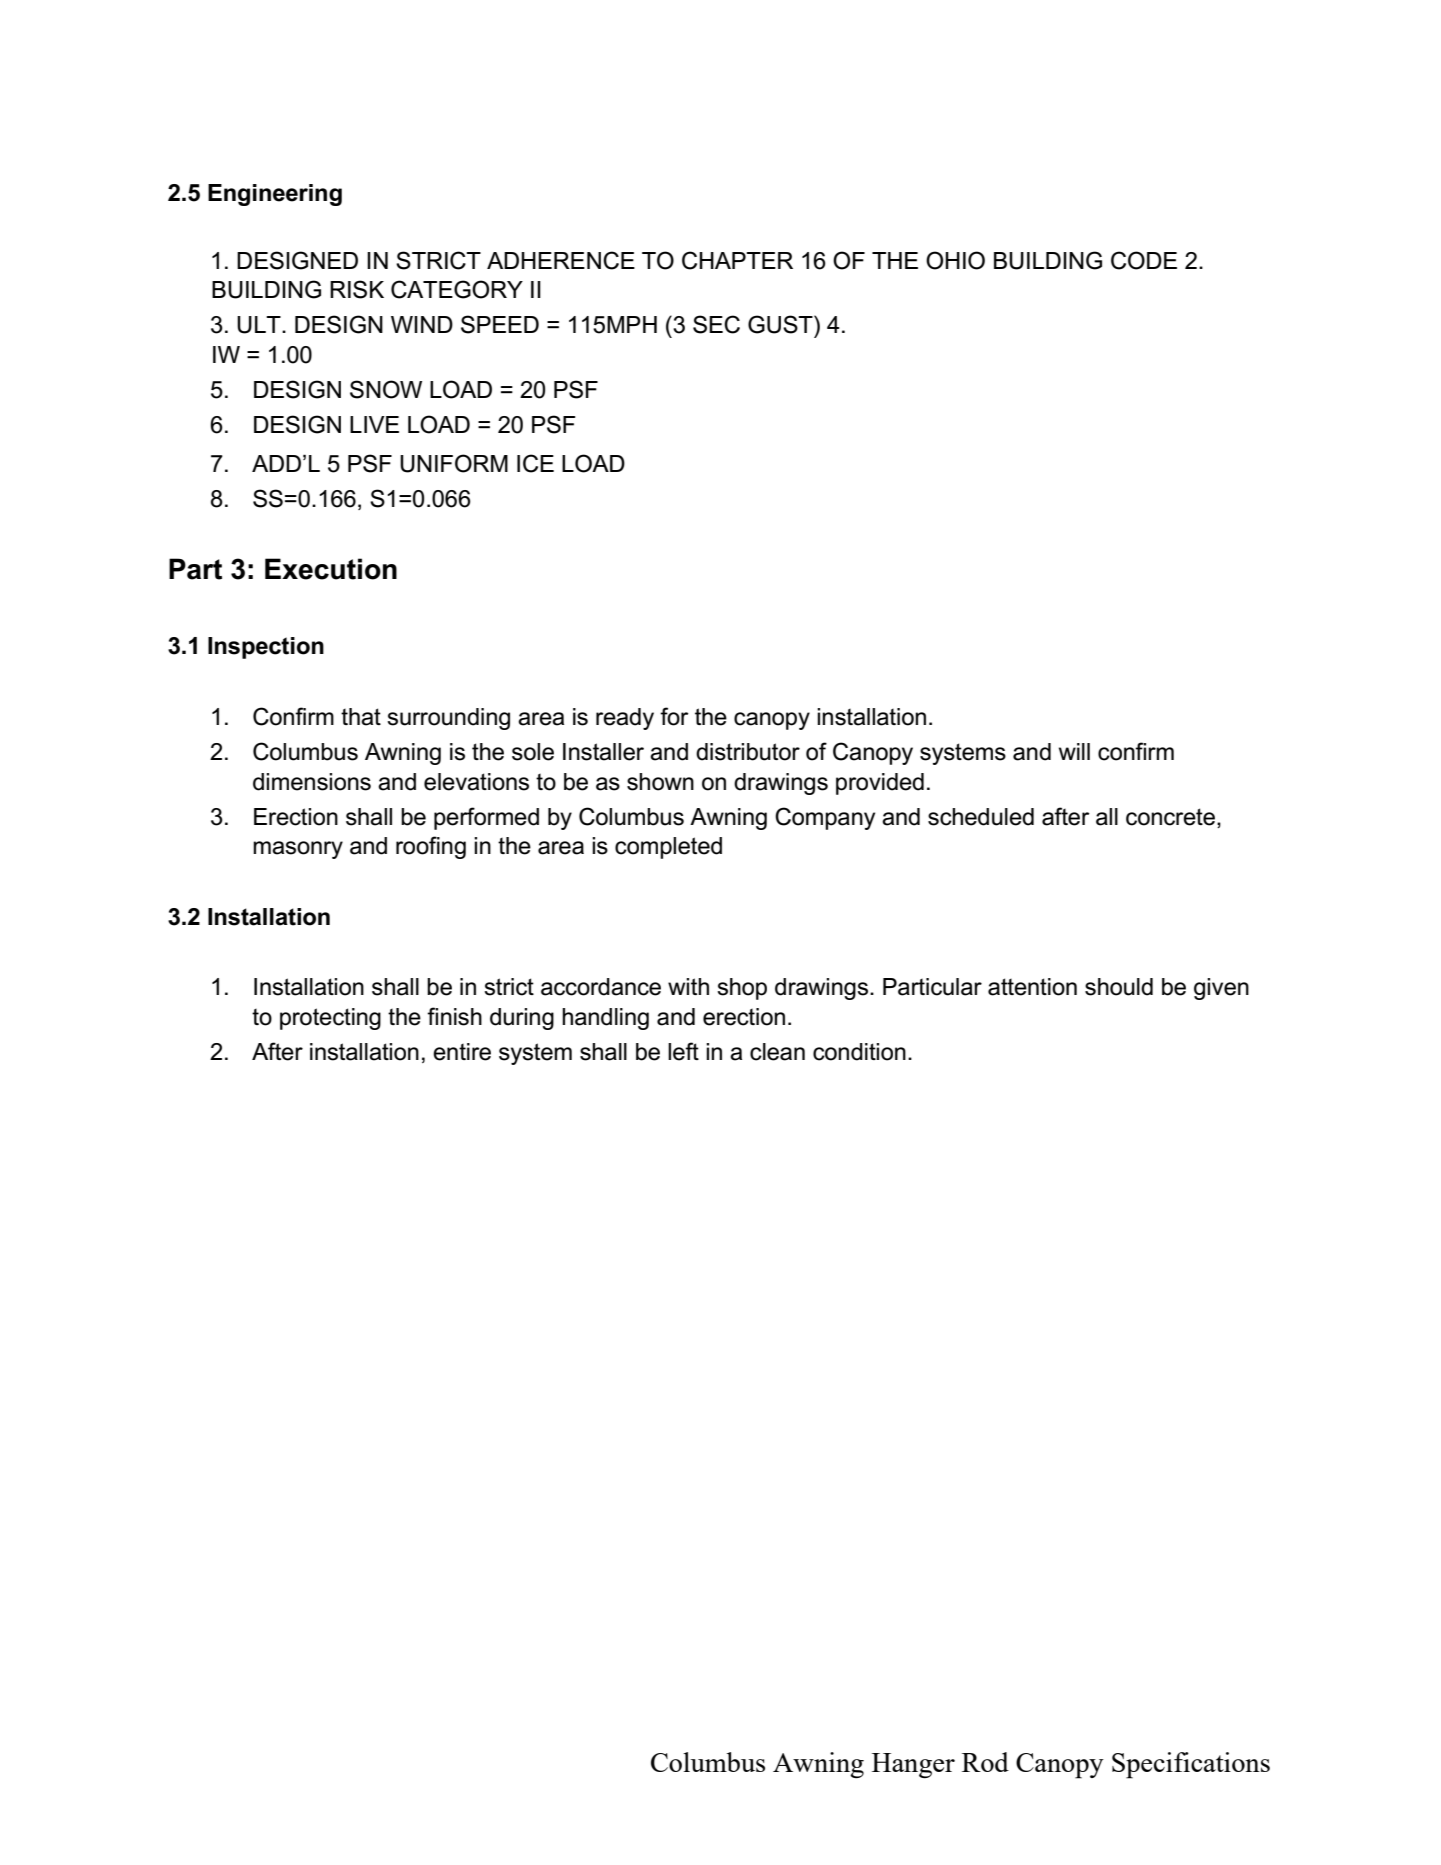  I want to click on RISK, so click(357, 289).
